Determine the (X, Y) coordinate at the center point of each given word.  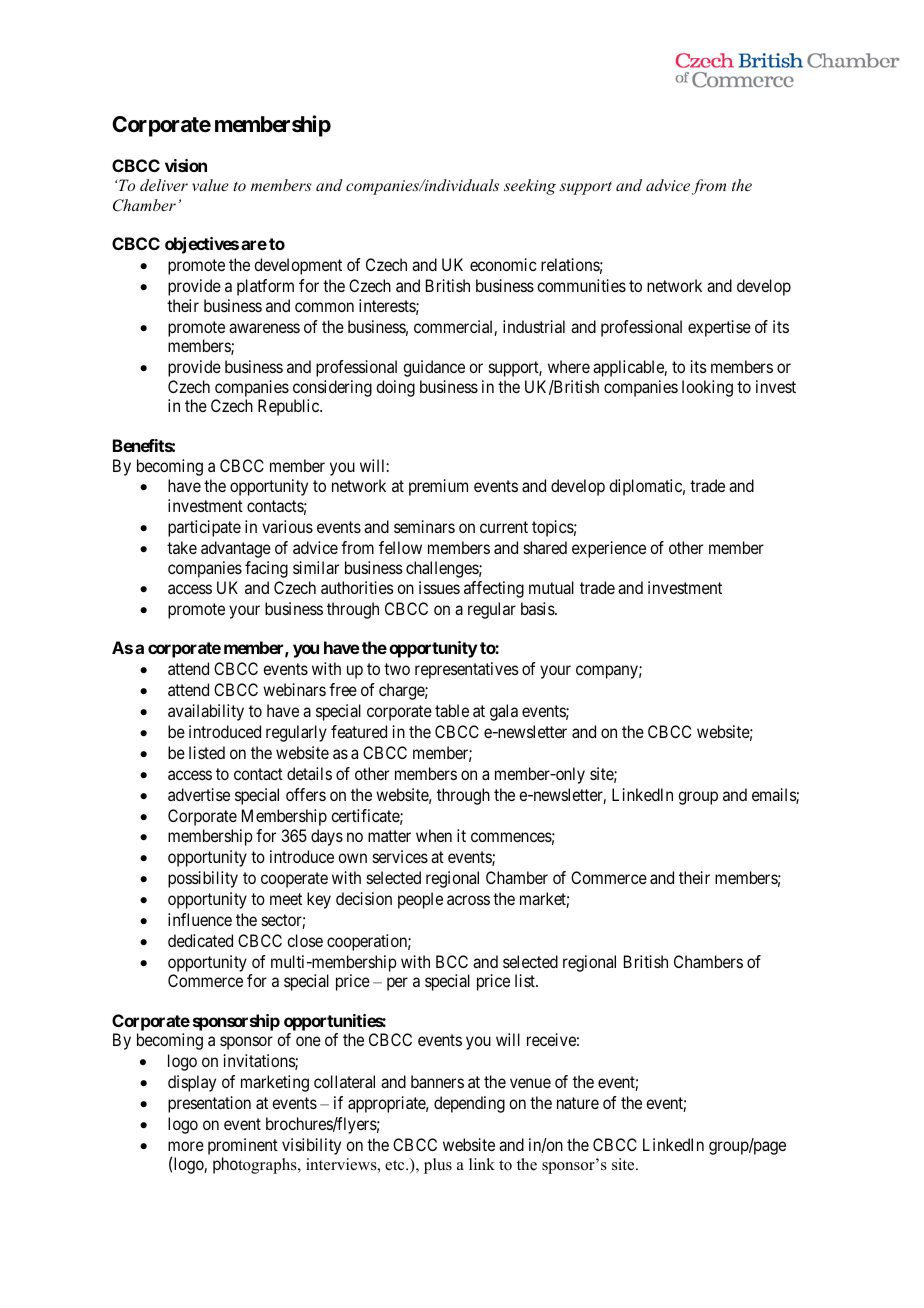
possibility (203, 879)
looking (707, 388)
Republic (289, 407)
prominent (243, 1148)
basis (538, 608)
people (420, 900)
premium (438, 487)
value (210, 185)
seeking (530, 187)
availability (206, 712)
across (468, 900)
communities (581, 285)
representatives (467, 670)
